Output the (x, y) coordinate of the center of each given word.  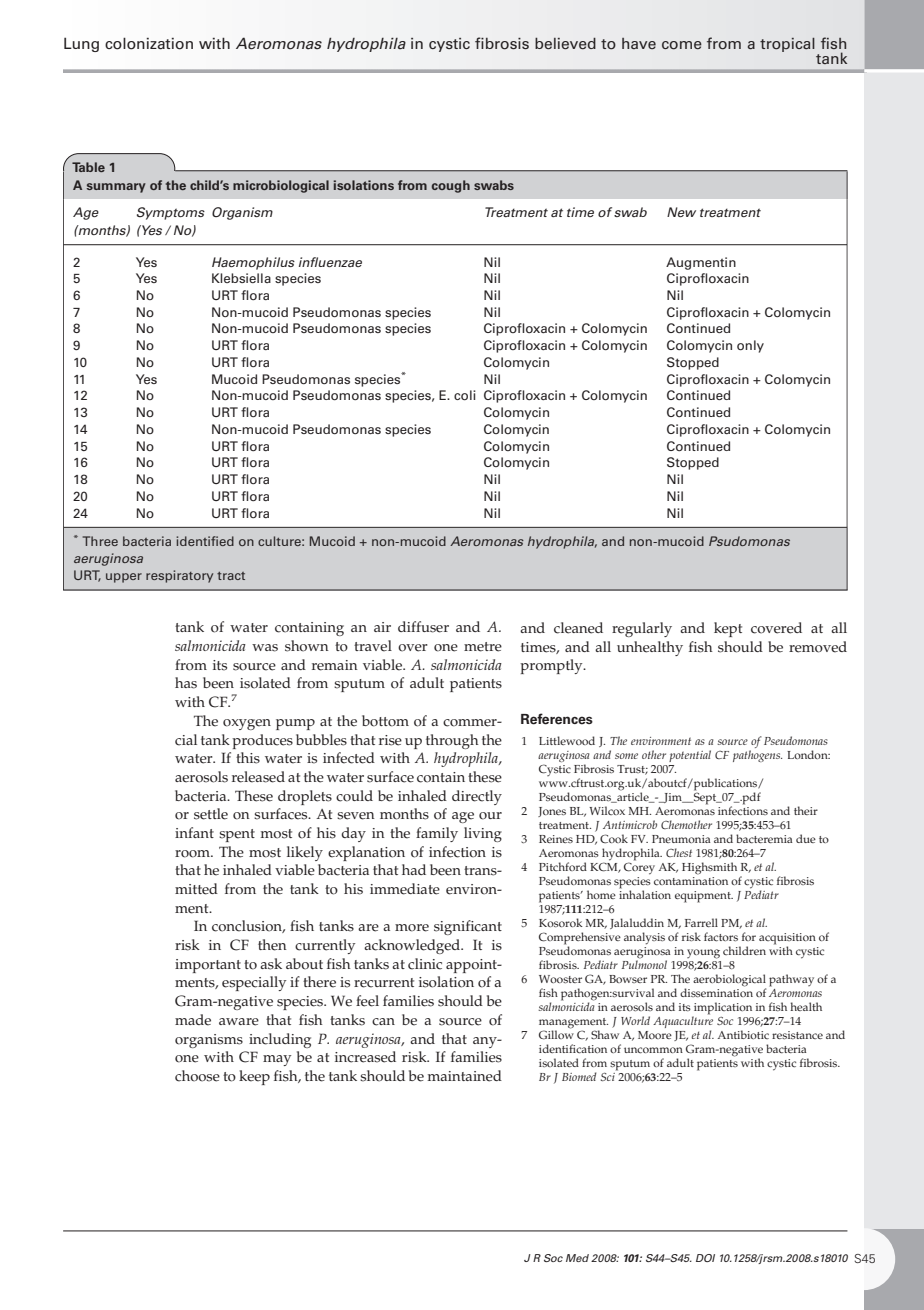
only (750, 346)
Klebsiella (241, 278)
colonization (149, 43)
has (186, 683)
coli (465, 395)
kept (728, 629)
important (208, 966)
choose (197, 1076)
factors (721, 937)
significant (468, 927)
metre (483, 647)
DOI (705, 1258)
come (682, 45)
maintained (465, 1076)
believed (565, 43)
